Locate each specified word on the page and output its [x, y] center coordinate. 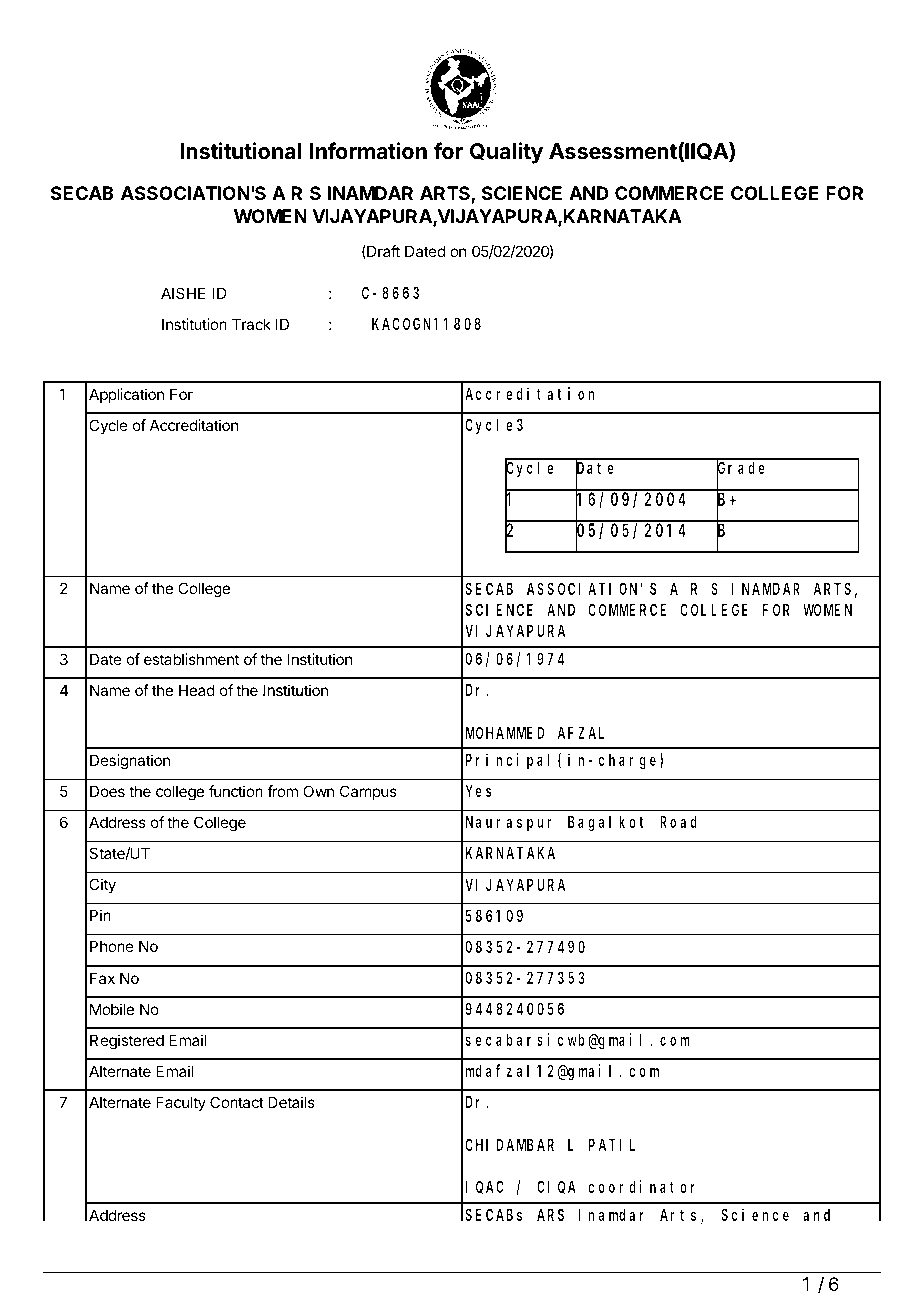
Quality [506, 153]
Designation [130, 762]
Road [678, 822]
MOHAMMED [505, 733]
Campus [368, 792]
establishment [191, 659]
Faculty [181, 1104]
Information [368, 151]
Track [251, 324]
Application [126, 395]
